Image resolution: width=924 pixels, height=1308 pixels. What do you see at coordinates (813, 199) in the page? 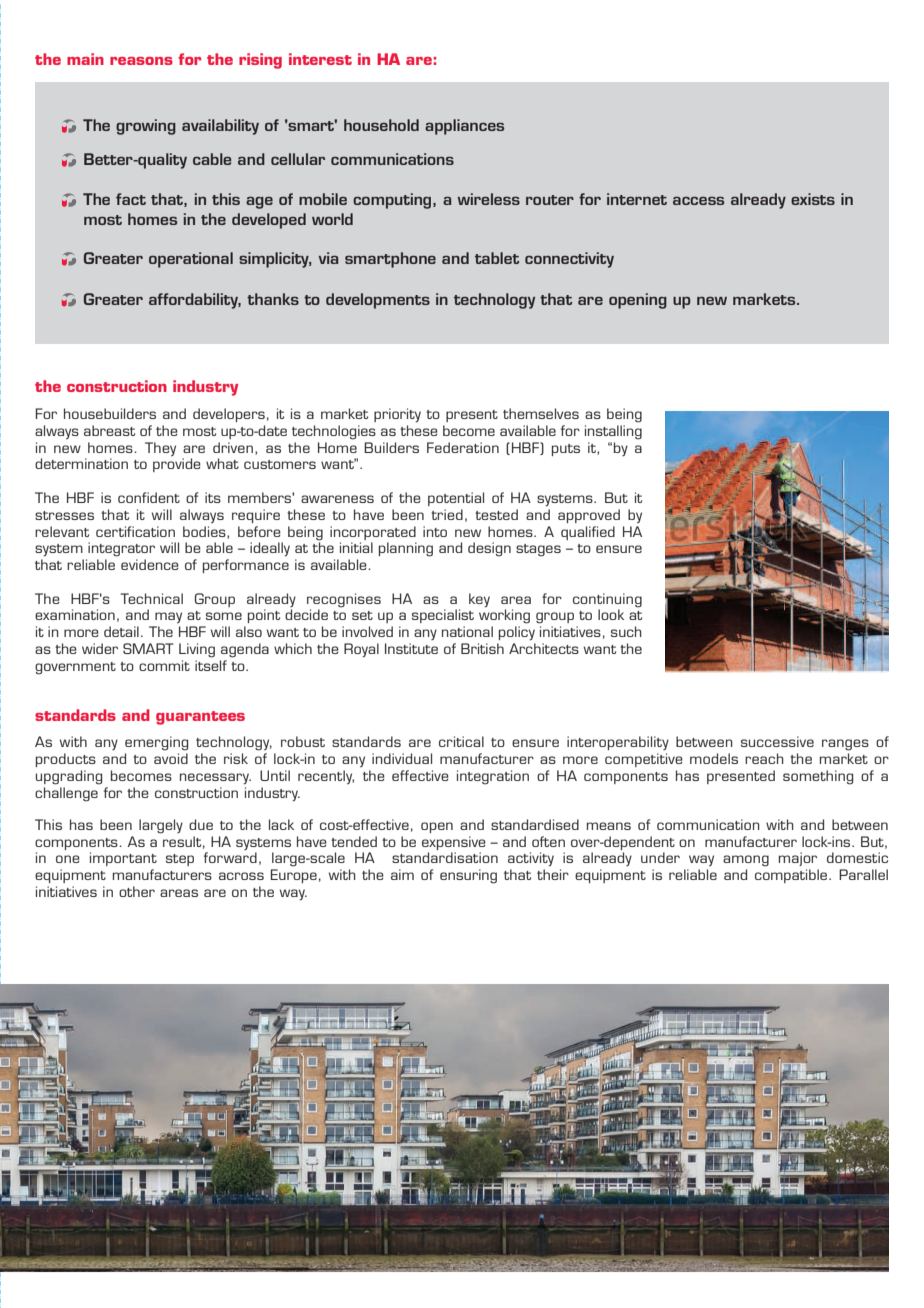
I see `exists` at bounding box center [813, 199].
